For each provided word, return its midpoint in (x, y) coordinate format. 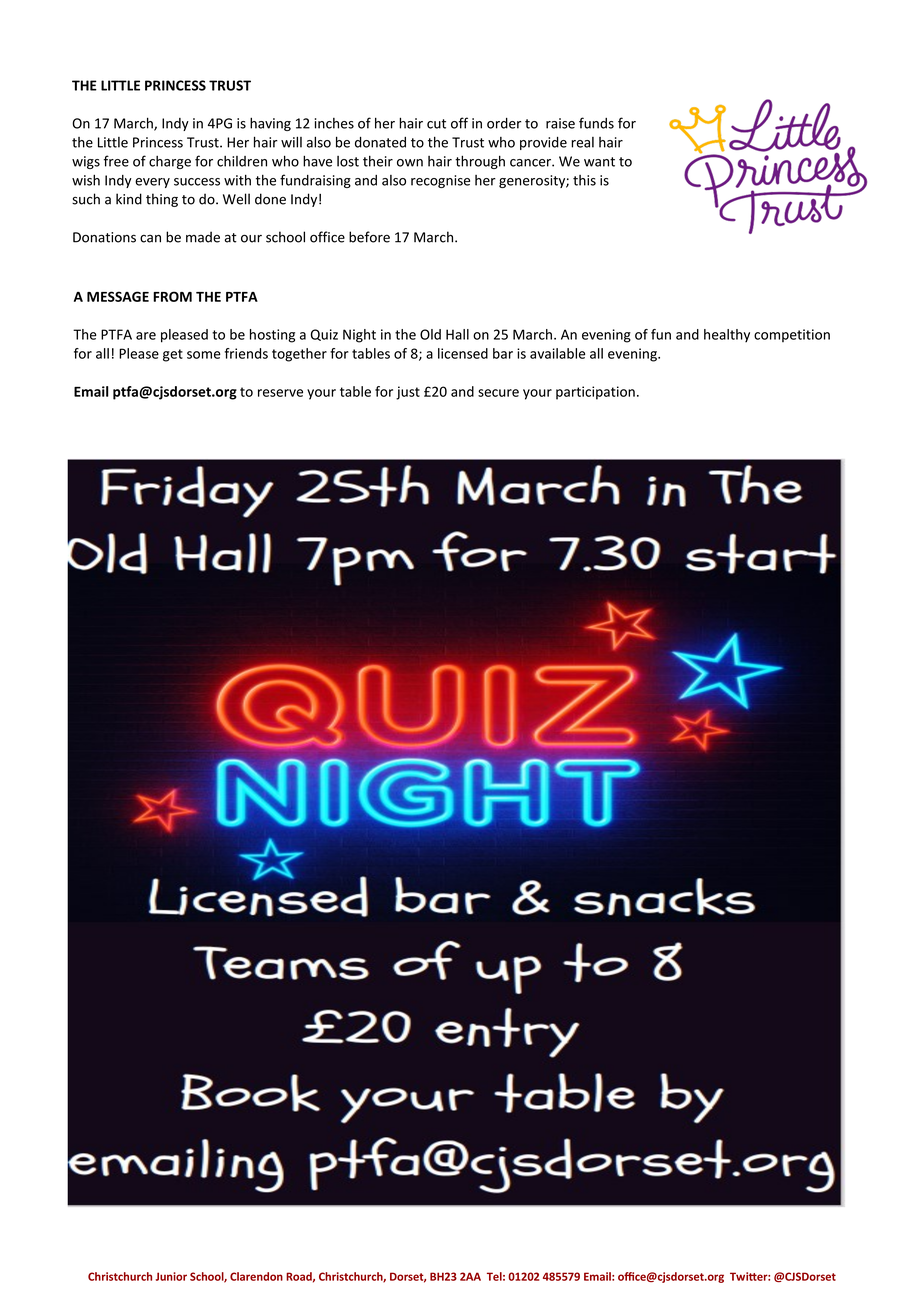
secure (498, 393)
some (204, 355)
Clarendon (256, 1276)
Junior (171, 1276)
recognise (440, 181)
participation (595, 393)
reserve (280, 393)
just (408, 393)
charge (170, 162)
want (599, 162)
